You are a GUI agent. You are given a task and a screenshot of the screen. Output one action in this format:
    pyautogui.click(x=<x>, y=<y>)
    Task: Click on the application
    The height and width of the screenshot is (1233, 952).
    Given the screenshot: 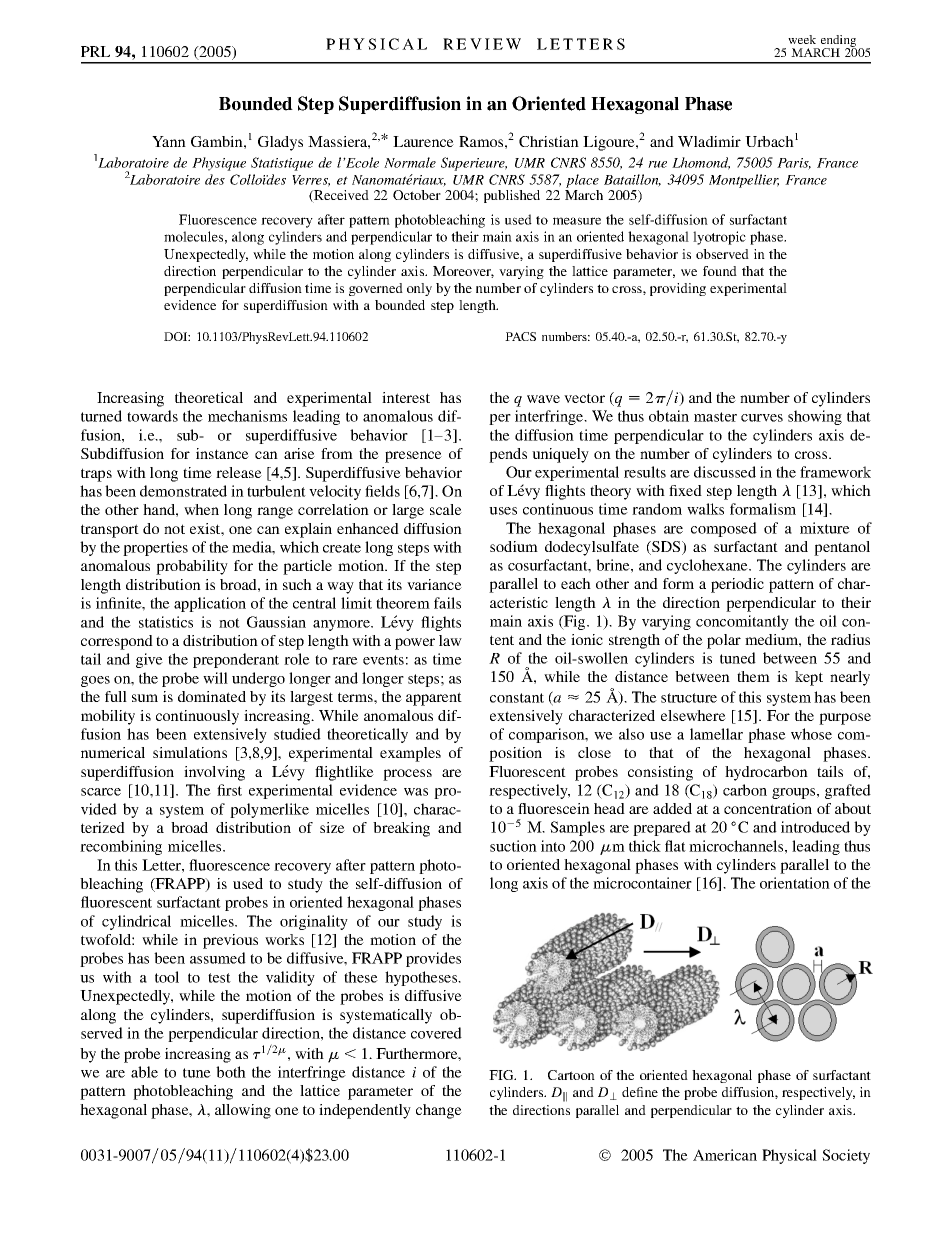 What is the action you would take?
    pyautogui.click(x=210, y=604)
